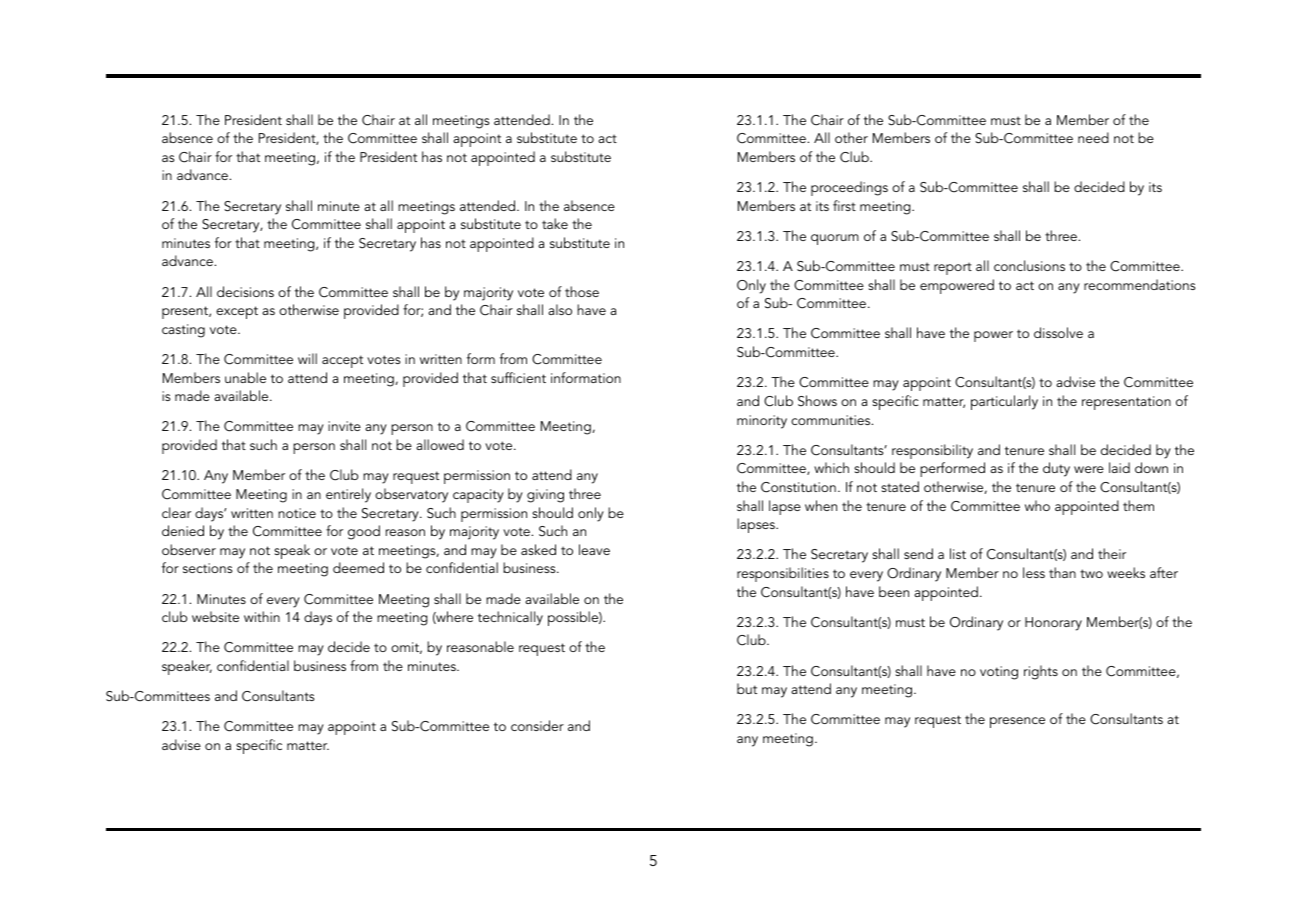 The width and height of the screenshot is (1307, 924). I want to click on dissolve, so click(1058, 332).
